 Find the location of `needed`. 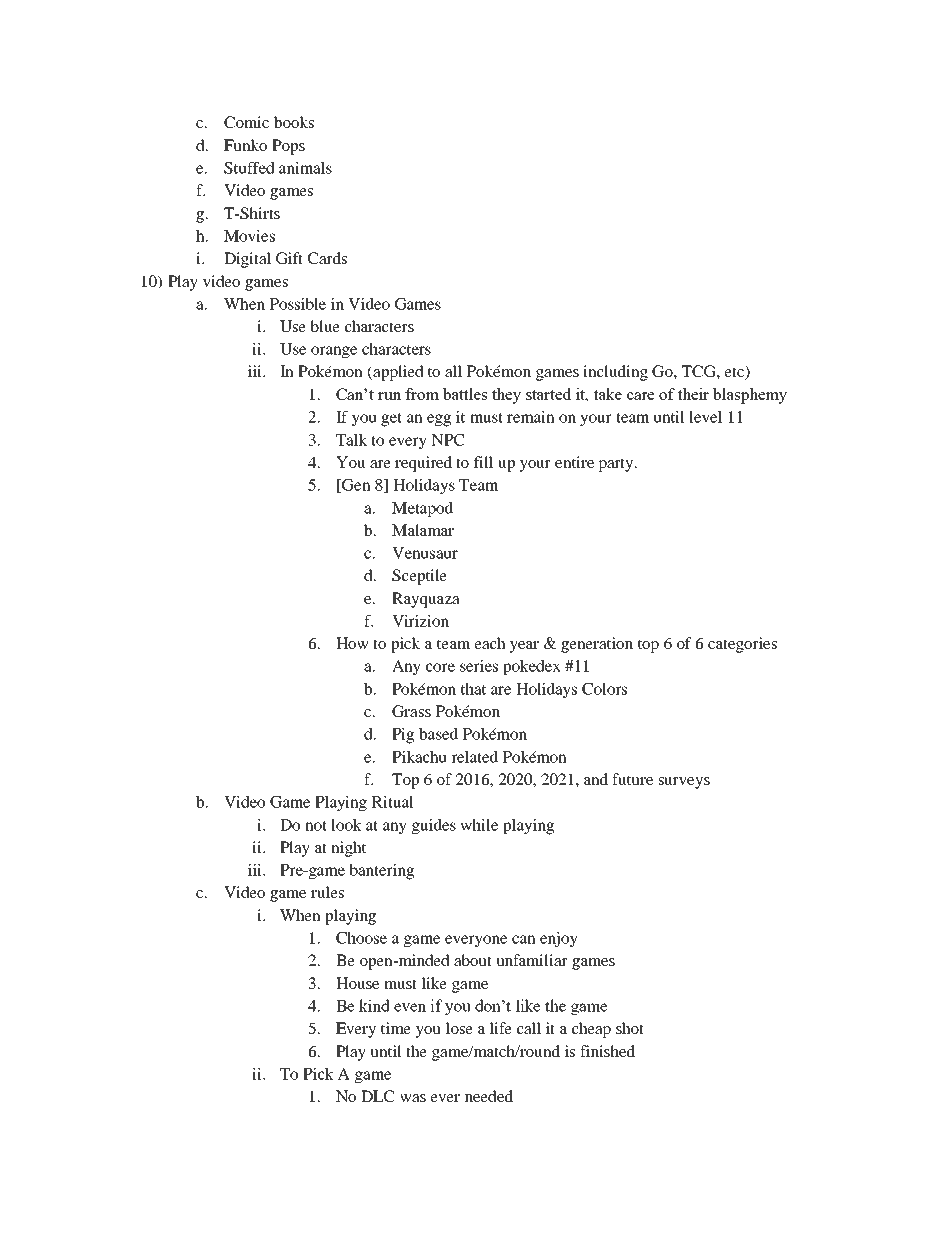

needed is located at coordinates (489, 1096).
